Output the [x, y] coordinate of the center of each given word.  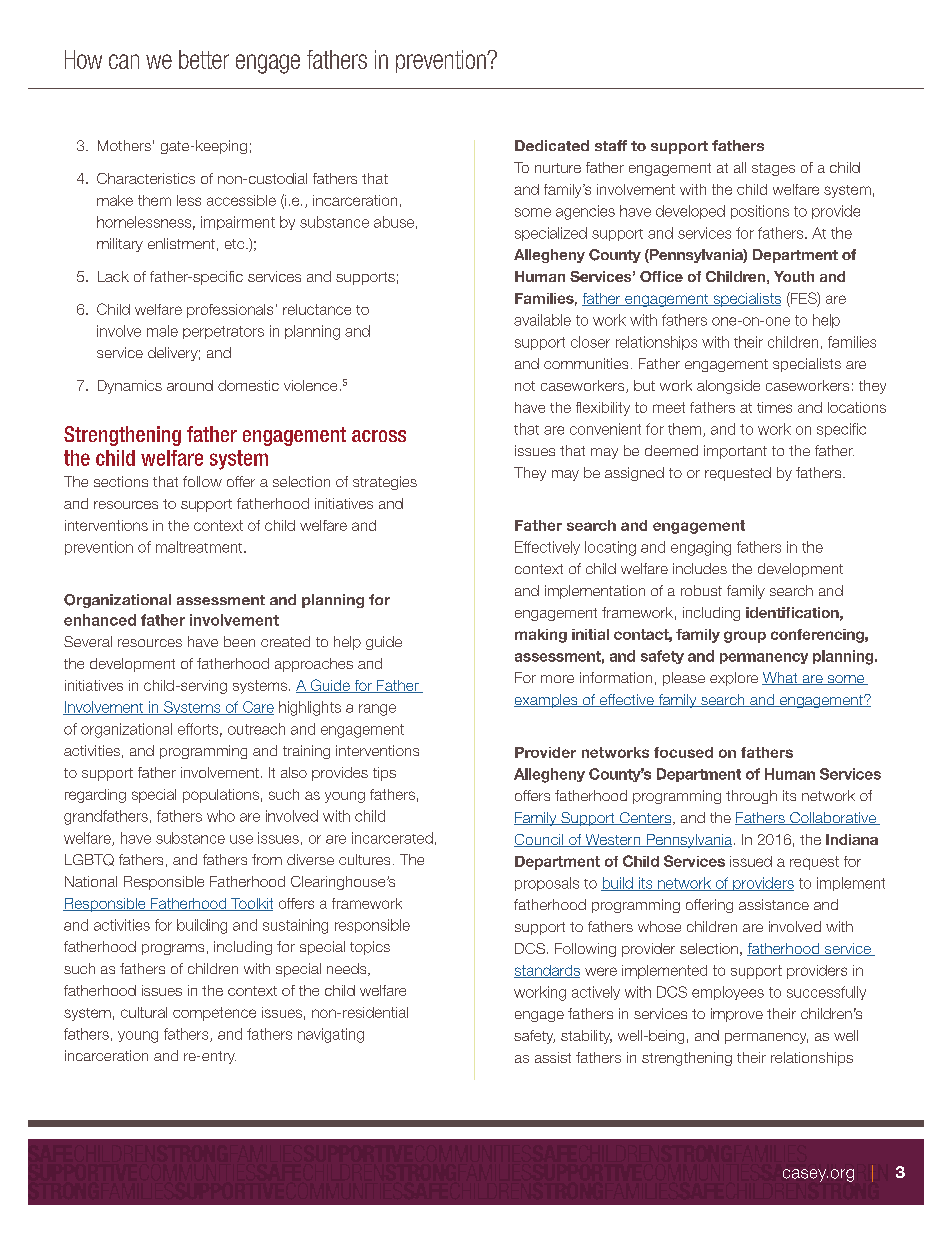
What [781, 678]
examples [547, 701]
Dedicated [552, 145]
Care [257, 708]
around [190, 385]
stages [773, 169]
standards [547, 971]
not [525, 386]
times [774, 407]
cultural [144, 1012]
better [204, 59]
